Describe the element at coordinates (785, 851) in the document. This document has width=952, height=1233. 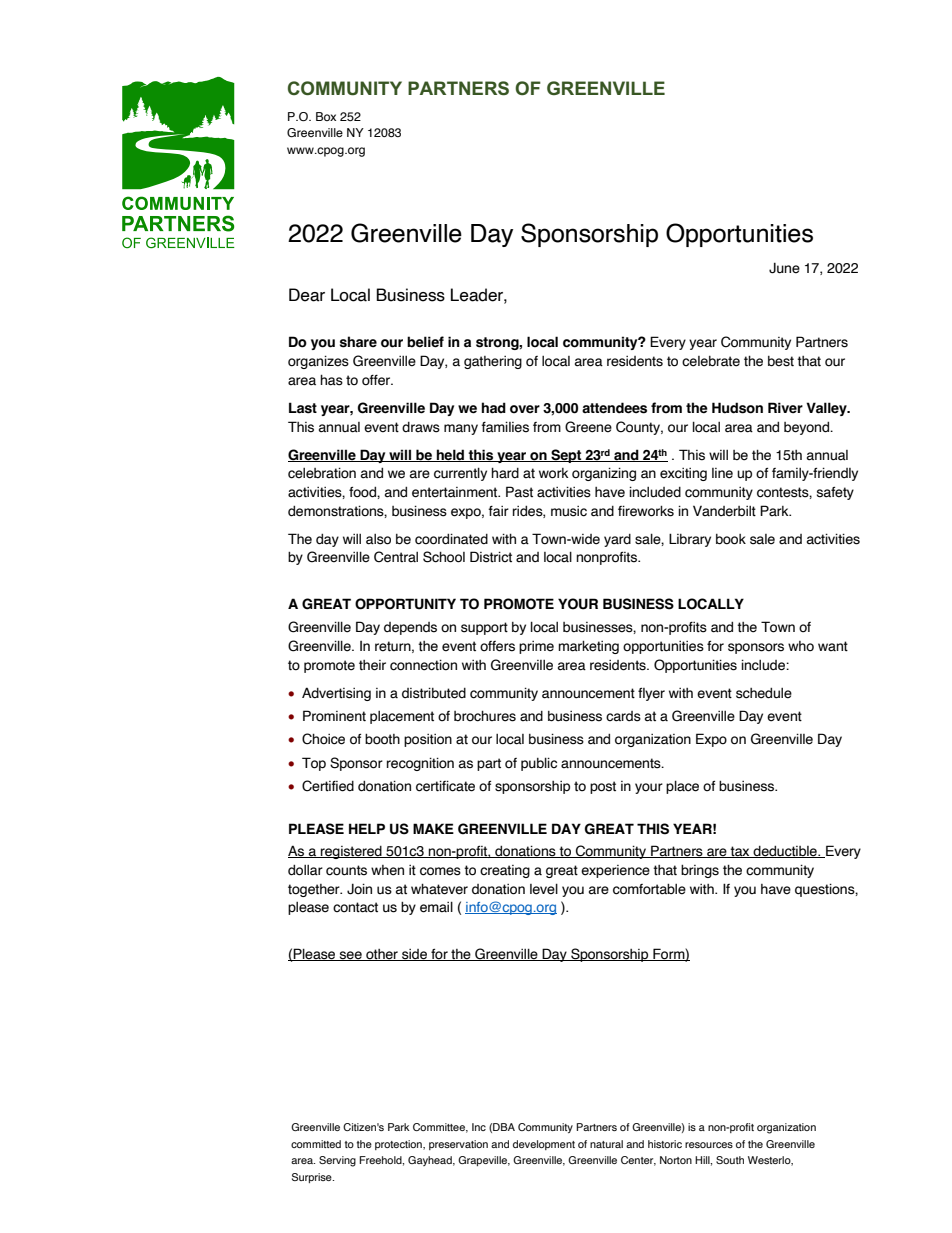
I see `deductible` at that location.
